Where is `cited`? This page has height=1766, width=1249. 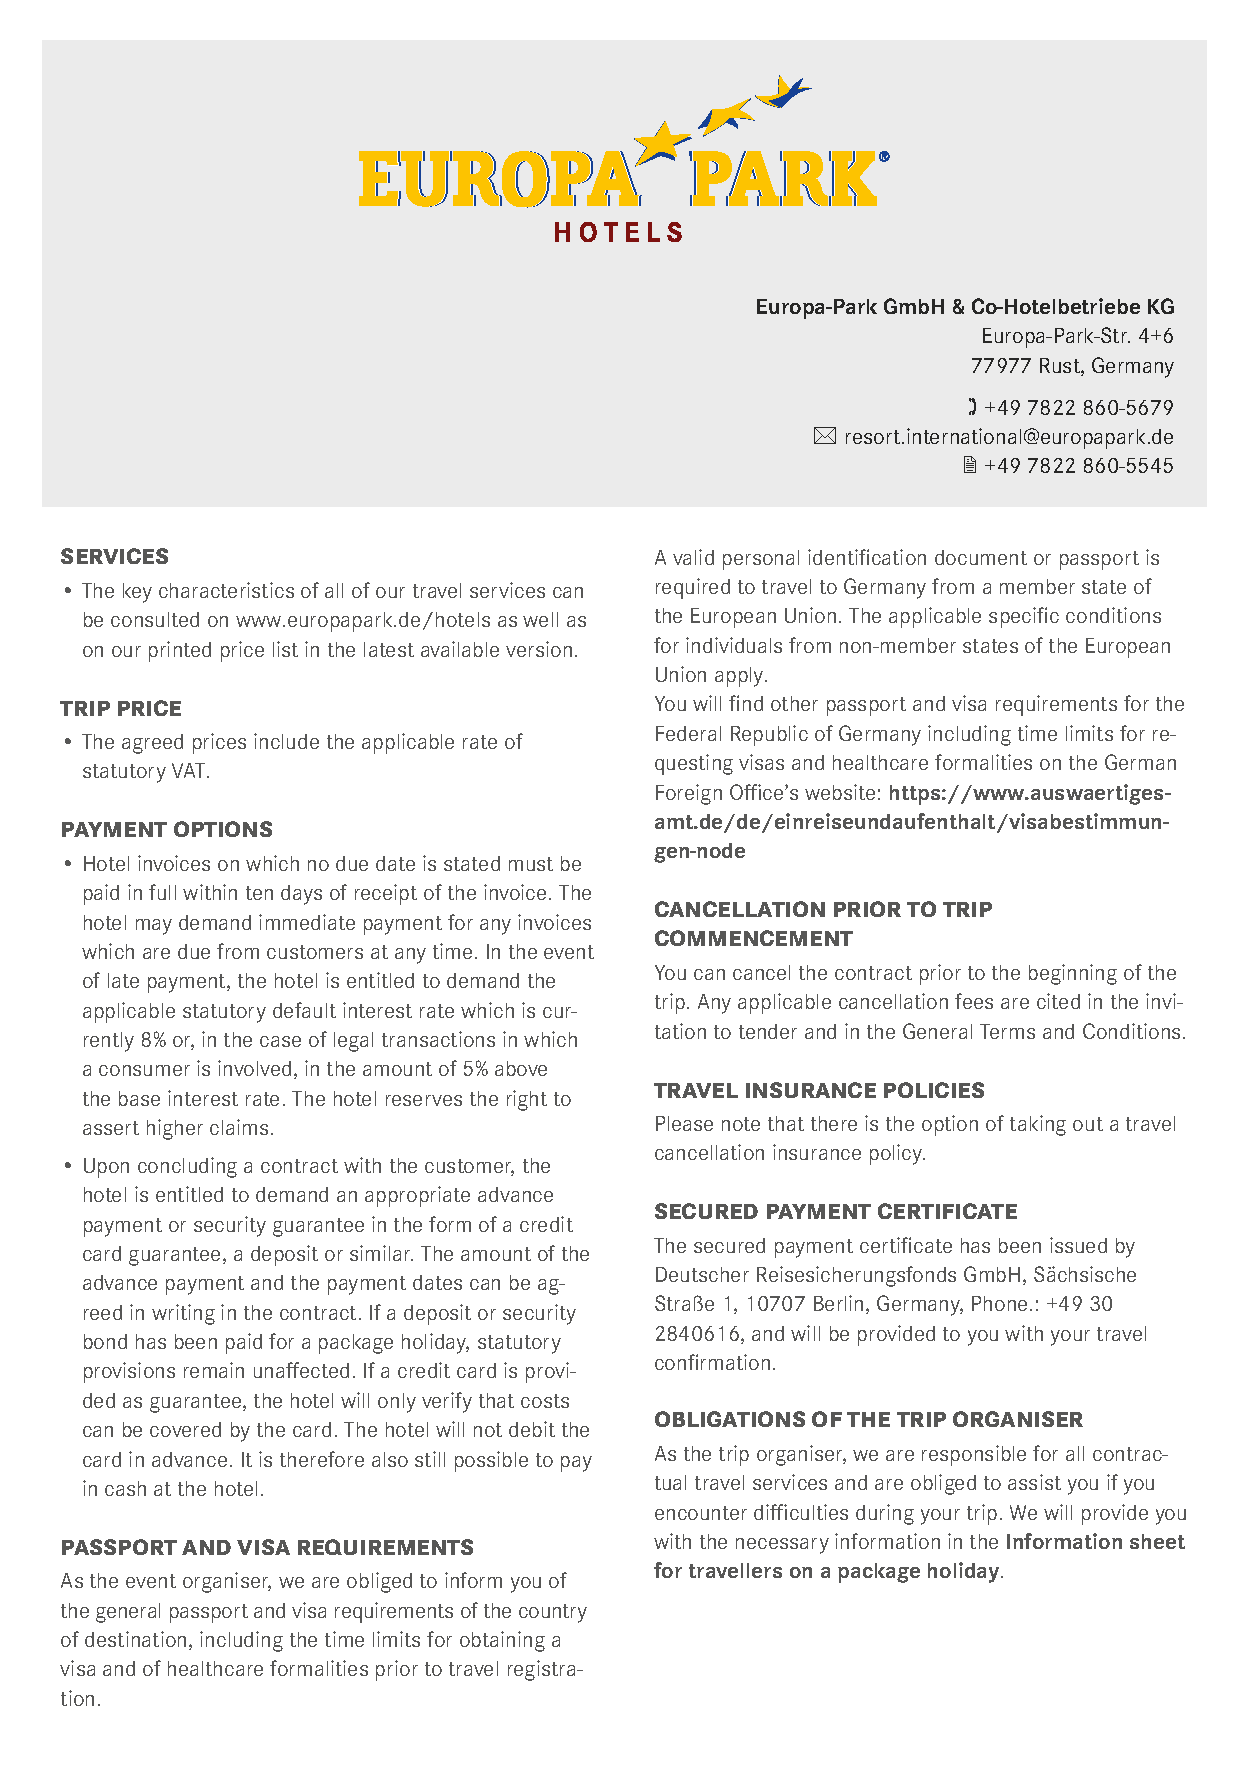 cited is located at coordinates (1058, 1001).
